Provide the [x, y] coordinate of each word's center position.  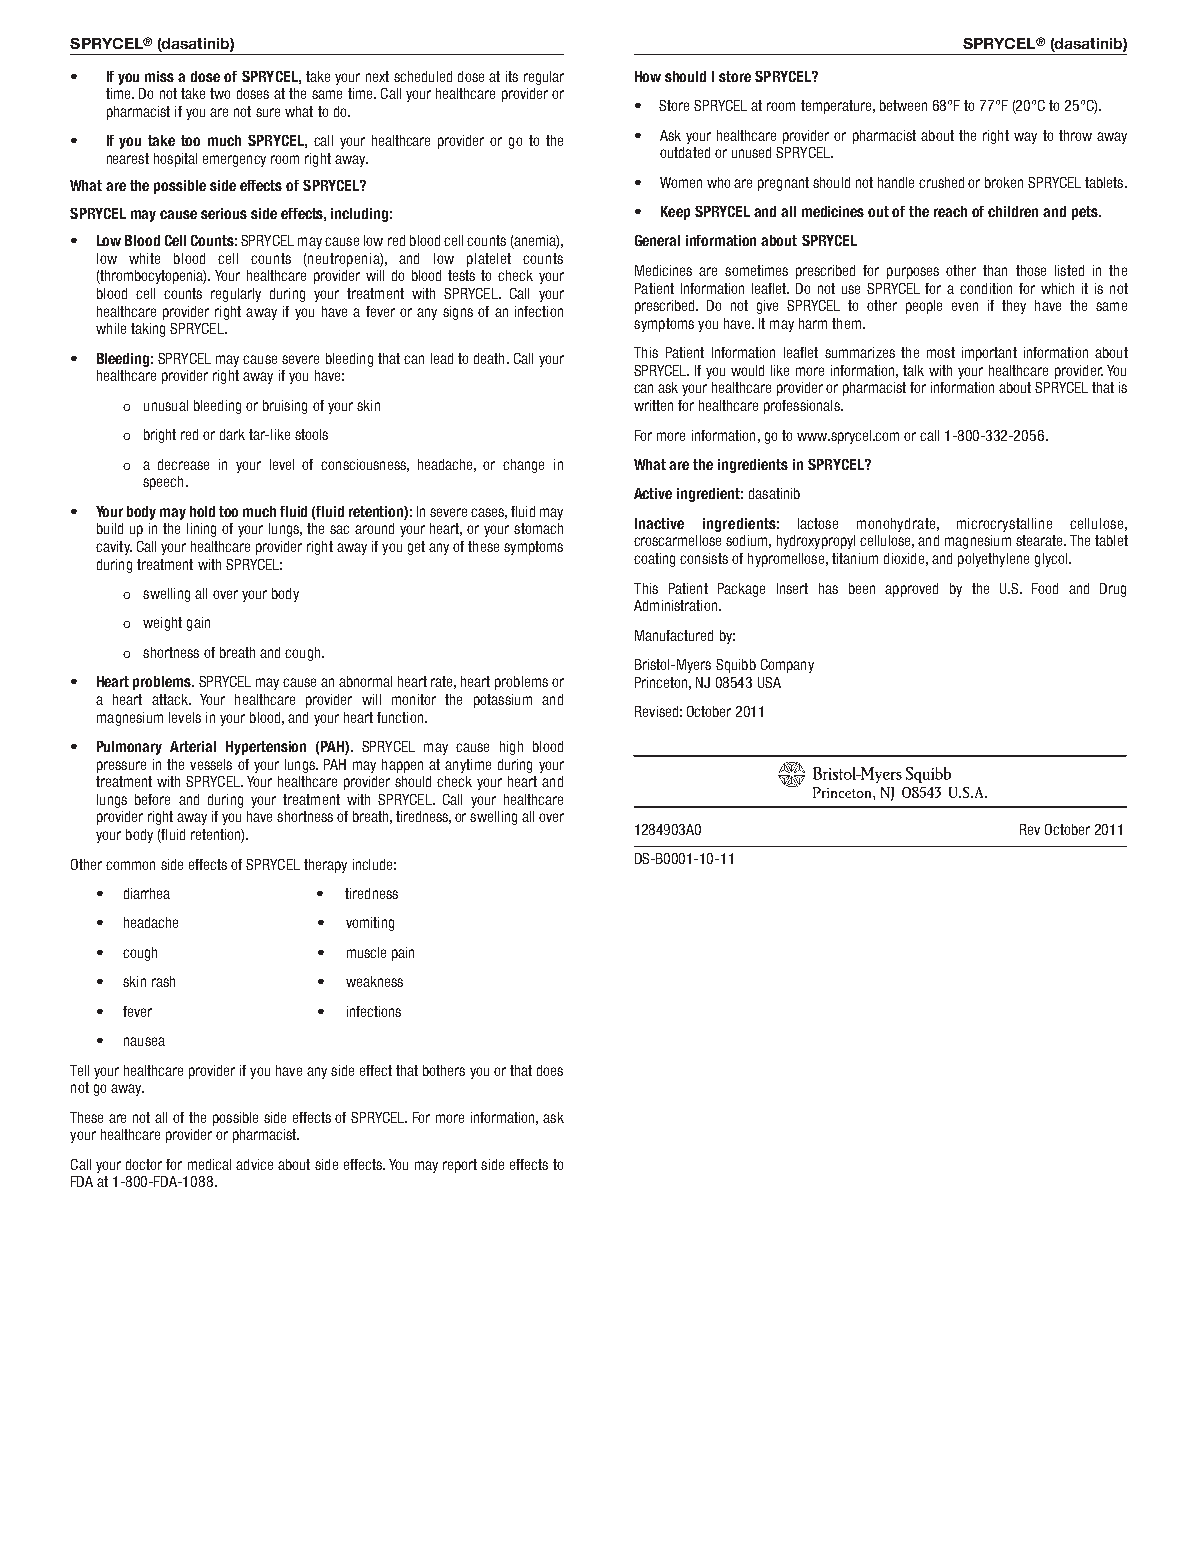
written [653, 405]
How [648, 76]
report [460, 1166]
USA [769, 682]
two [220, 93]
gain [198, 624]
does [550, 1070]
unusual [166, 405]
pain [403, 954]
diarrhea [147, 893]
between [903, 105]
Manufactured [674, 635]
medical [209, 1164]
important [989, 354]
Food [1045, 588]
